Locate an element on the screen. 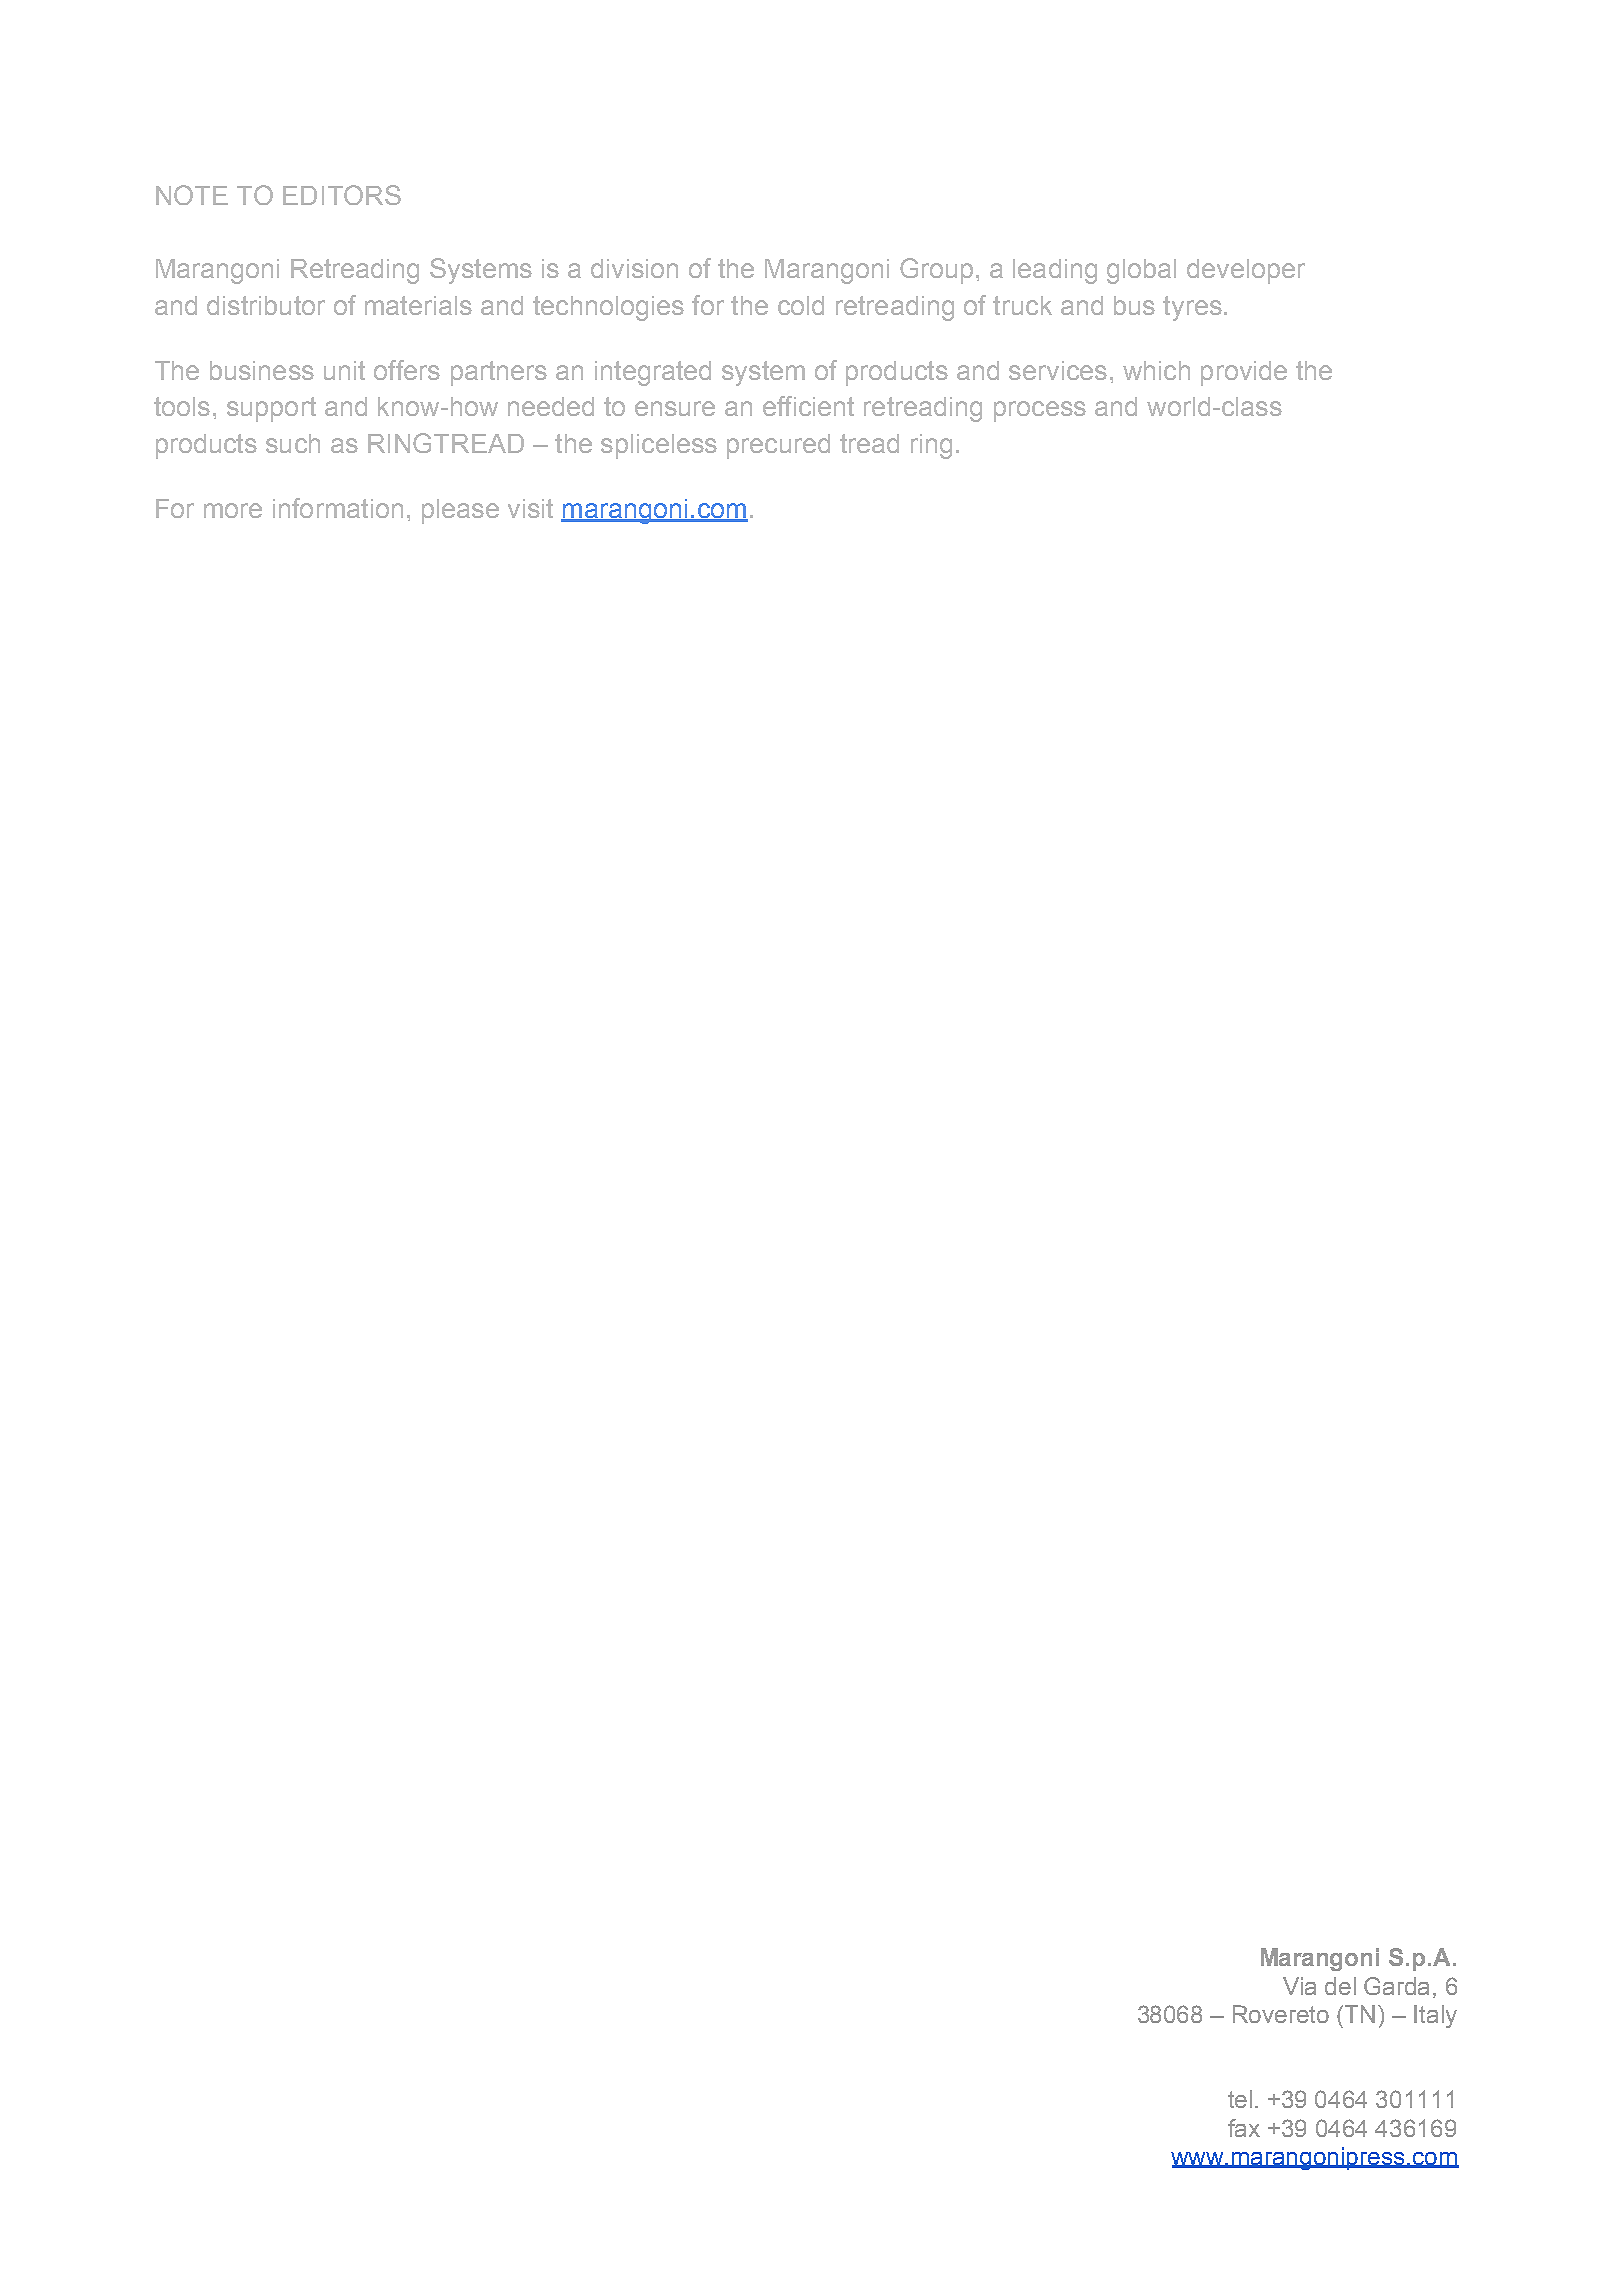 The height and width of the screenshot is (2281, 1613). tel is located at coordinates (1240, 2099).
